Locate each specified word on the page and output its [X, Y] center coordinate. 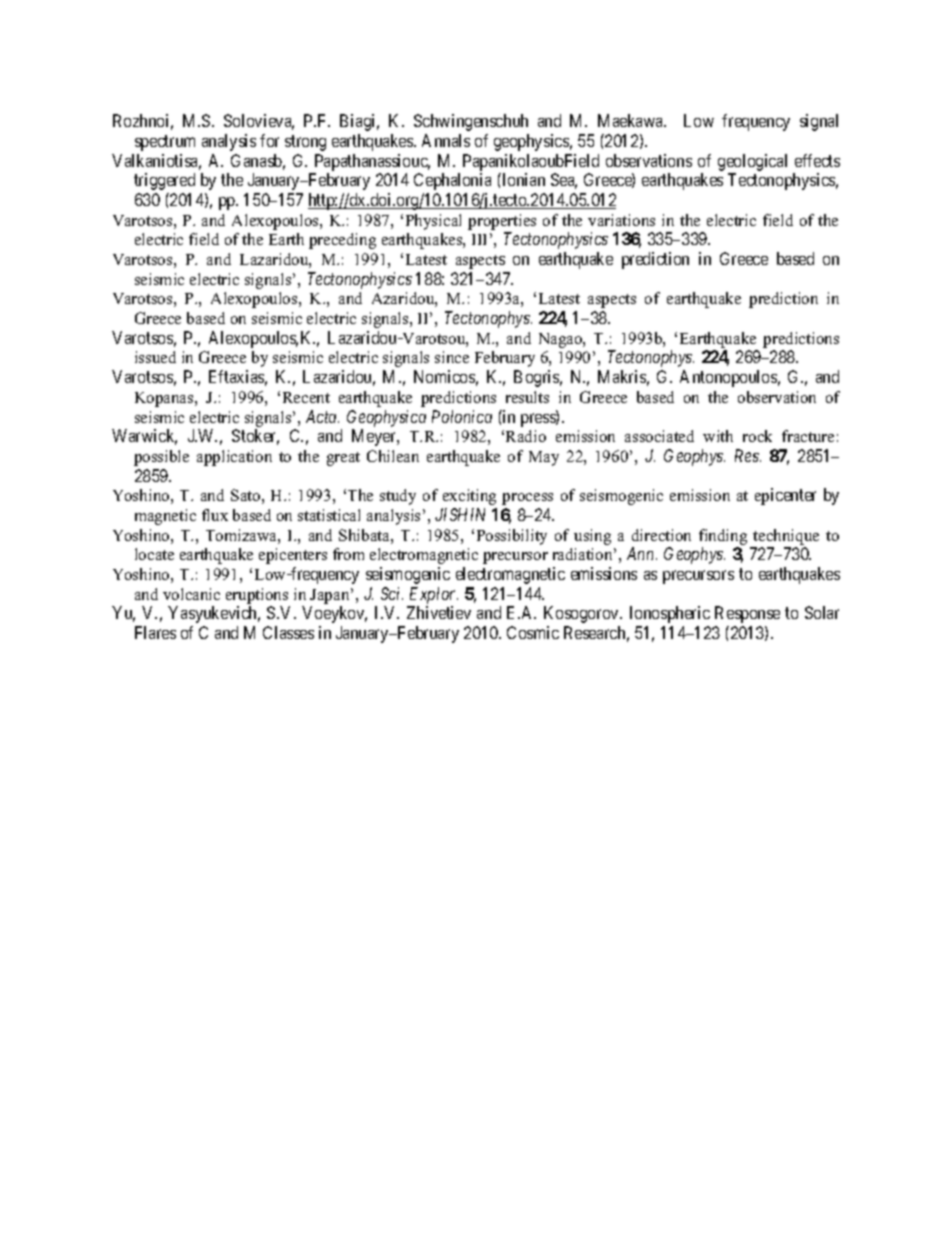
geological [752, 162]
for [269, 140]
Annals [446, 140]
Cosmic [533, 632]
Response [747, 614]
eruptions [257, 596]
